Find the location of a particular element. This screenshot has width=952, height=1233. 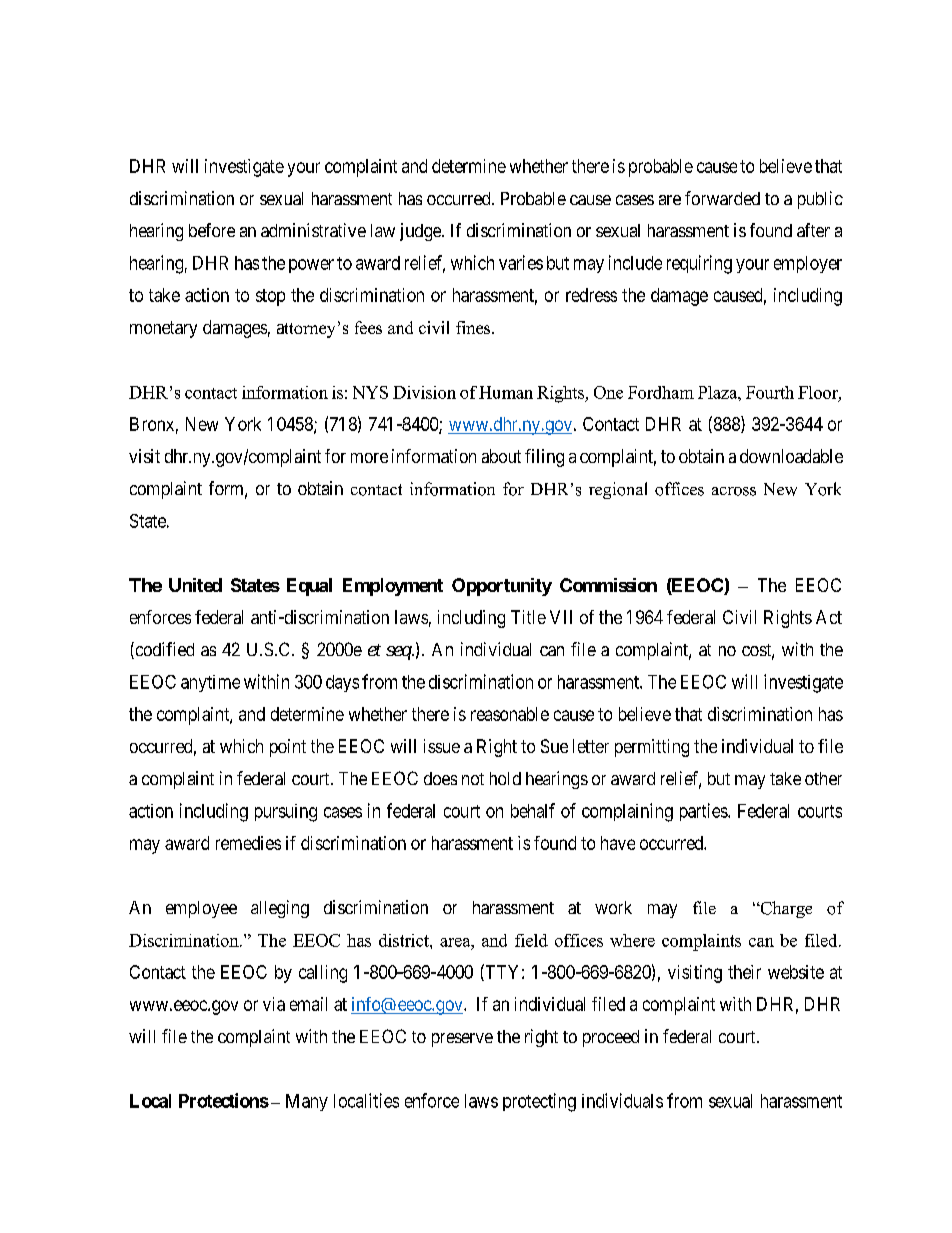

varies is located at coordinates (521, 262).
